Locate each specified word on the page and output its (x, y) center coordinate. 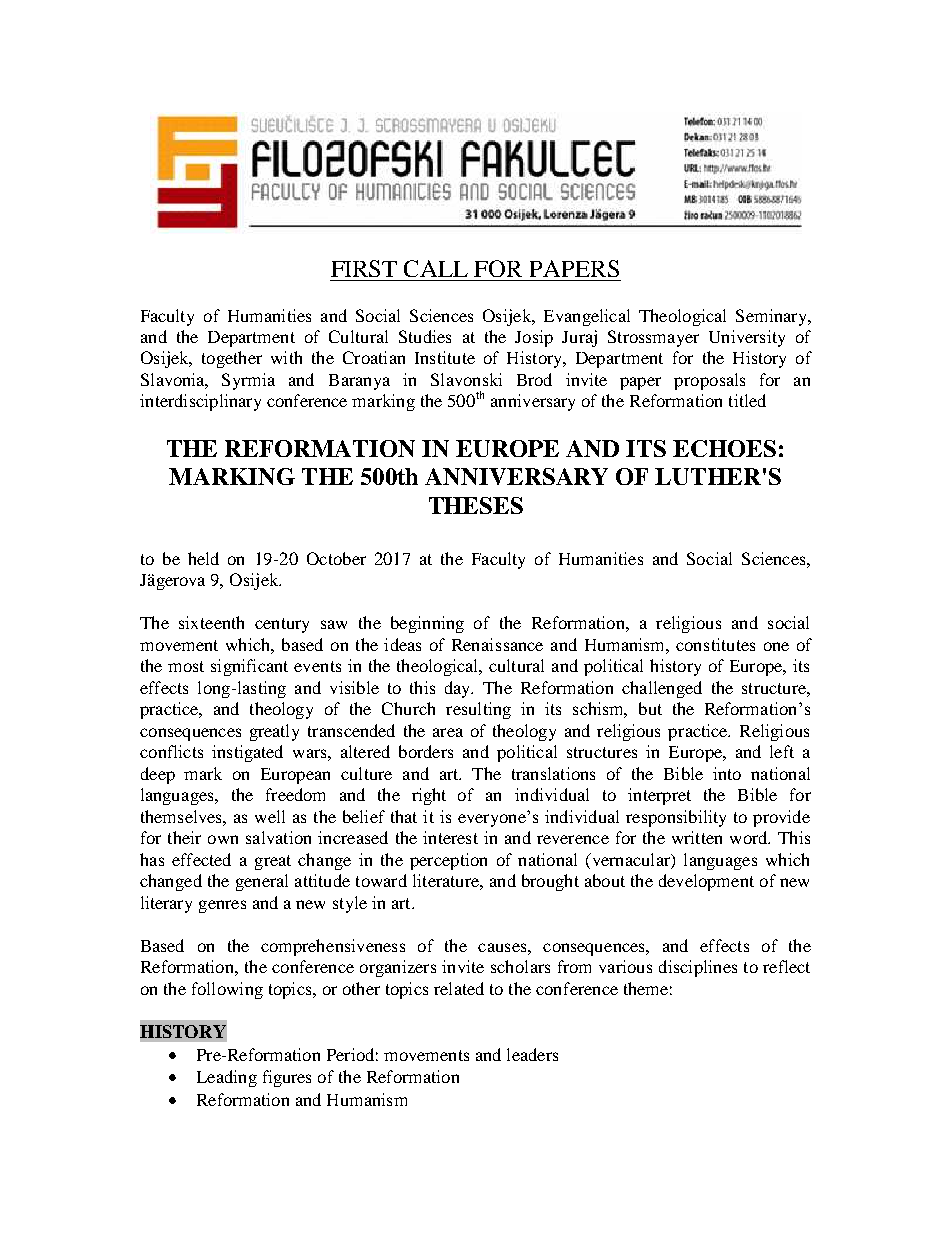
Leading (227, 1078)
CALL (436, 268)
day (459, 689)
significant (249, 667)
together (232, 359)
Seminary (772, 317)
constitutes (715, 644)
